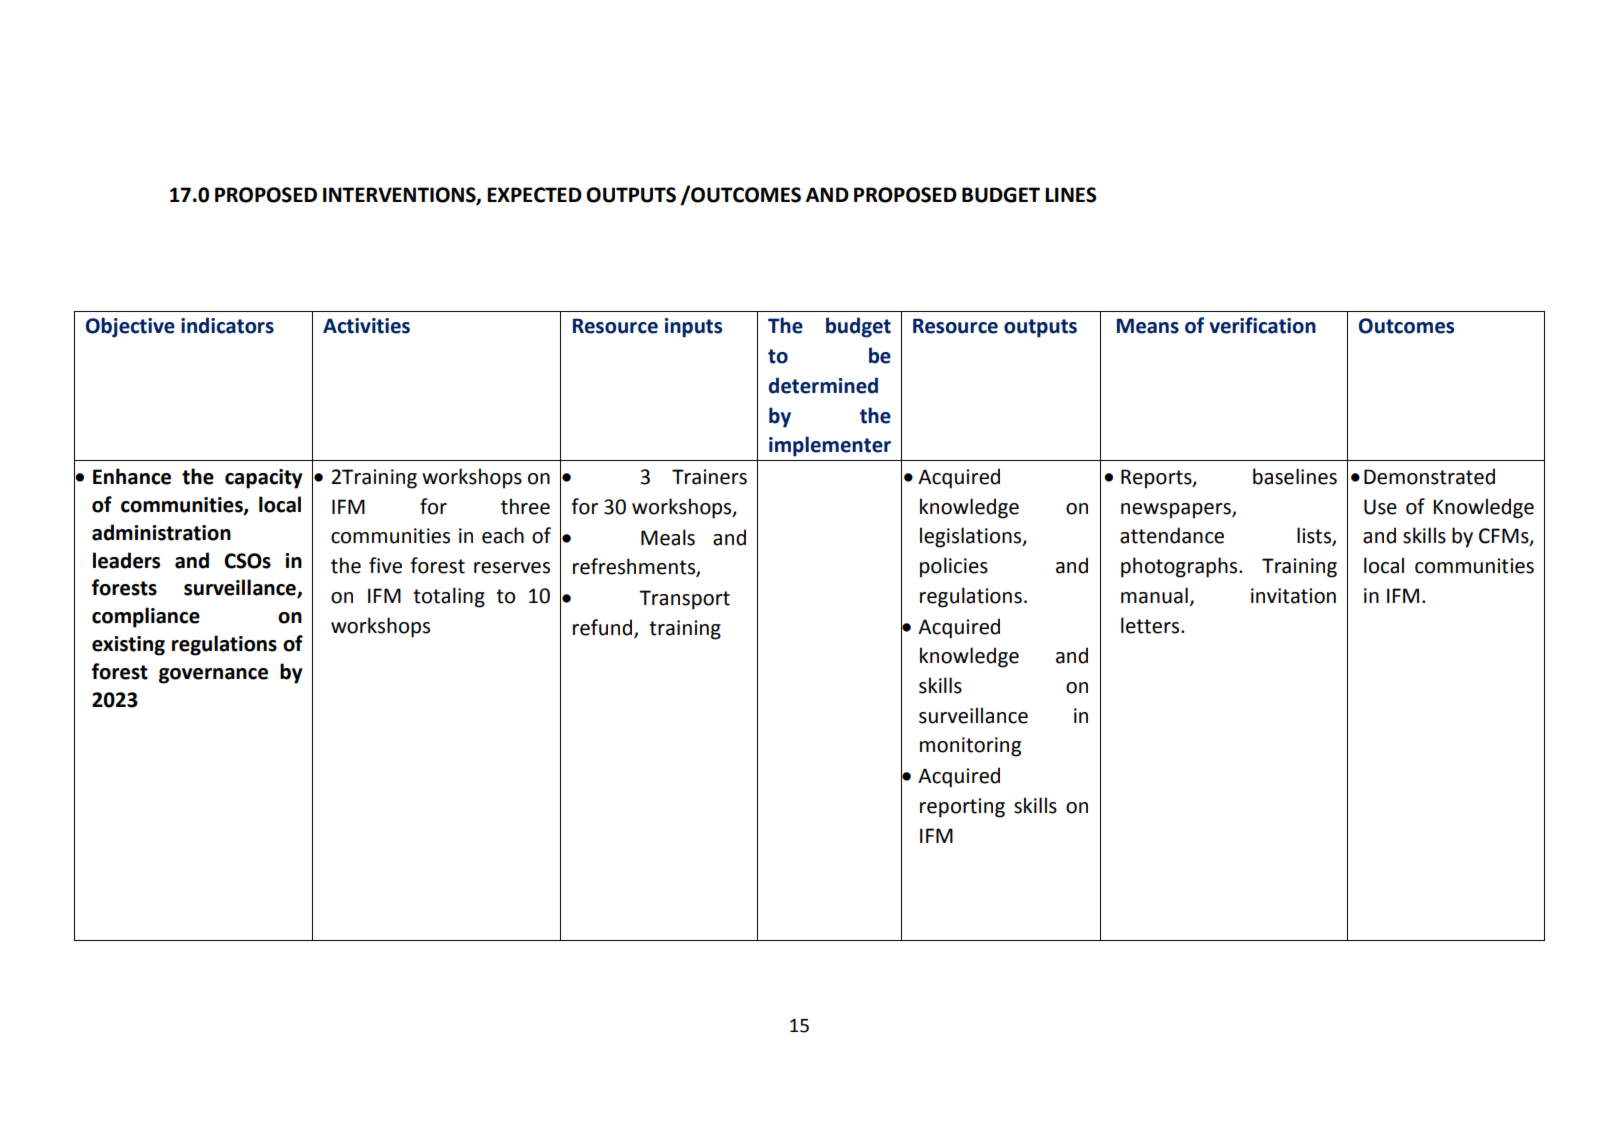  What do you see at coordinates (693, 328) in the image?
I see `inputs` at bounding box center [693, 328].
